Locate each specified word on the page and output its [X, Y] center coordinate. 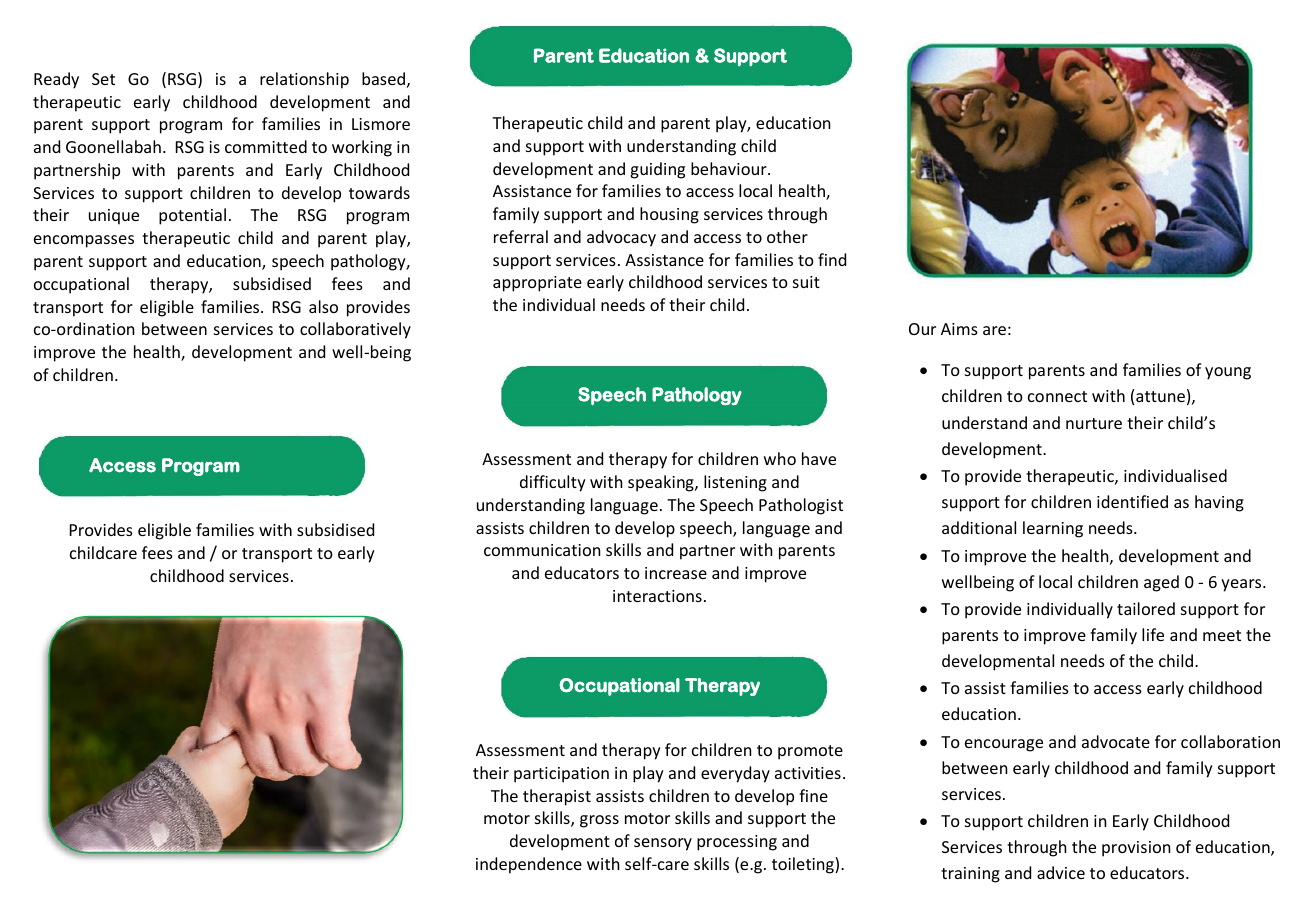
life [1153, 634]
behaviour [730, 168]
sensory [663, 844]
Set [103, 79]
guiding [657, 170]
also [323, 306]
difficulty [553, 483]
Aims [959, 329]
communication [542, 550]
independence [529, 865]
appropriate [537, 284]
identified [1132, 501]
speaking [662, 483]
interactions [657, 596]
